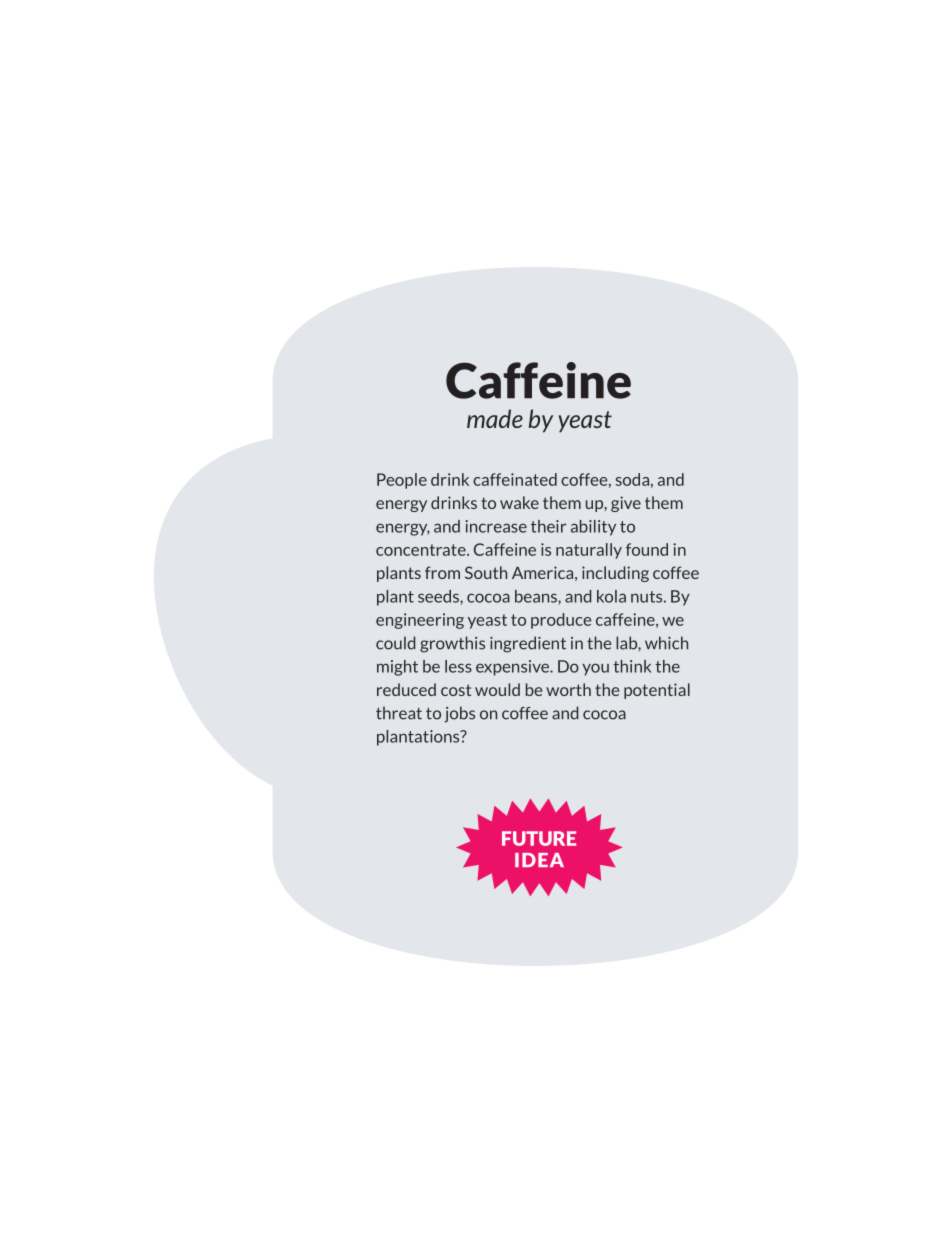 This screenshot has width=952, height=1233. Describe the element at coordinates (399, 713) in the screenshot. I see `threat` at that location.
